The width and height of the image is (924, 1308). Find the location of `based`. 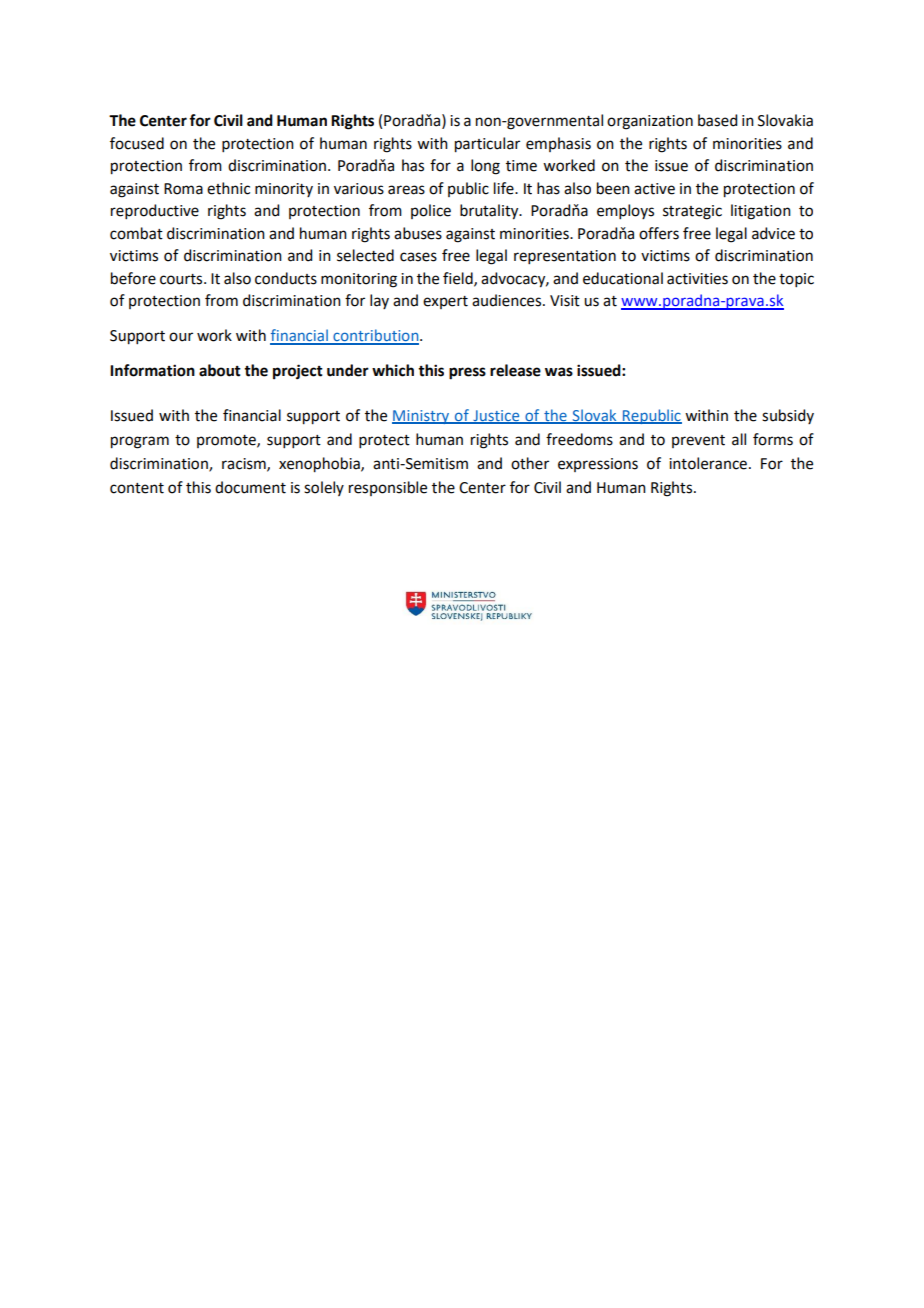

based is located at coordinates (717, 120).
